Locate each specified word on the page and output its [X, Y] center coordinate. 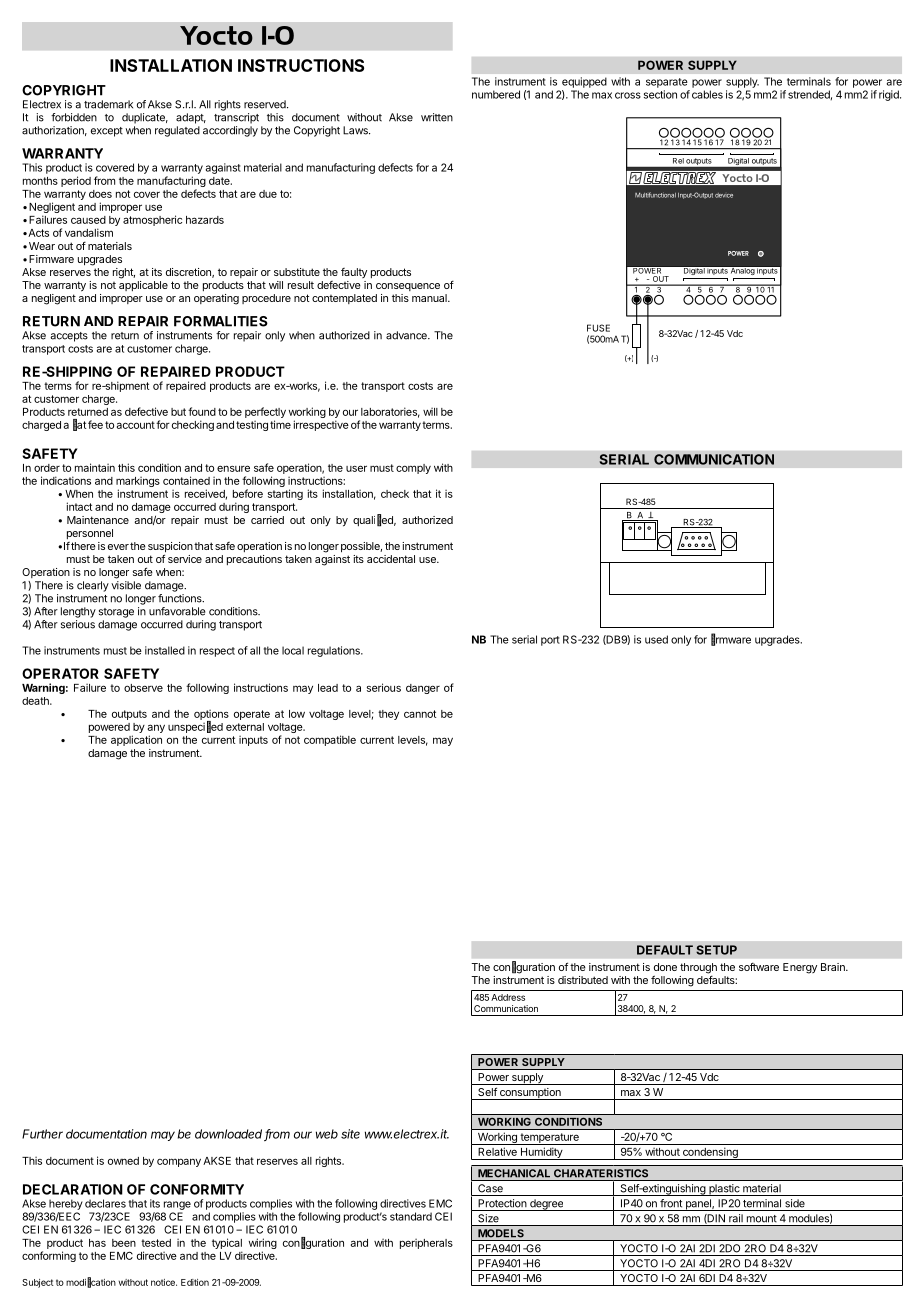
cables [707, 94]
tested [156, 1243]
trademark [108, 104]
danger [423, 689]
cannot [420, 714]
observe [143, 688]
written [437, 117]
